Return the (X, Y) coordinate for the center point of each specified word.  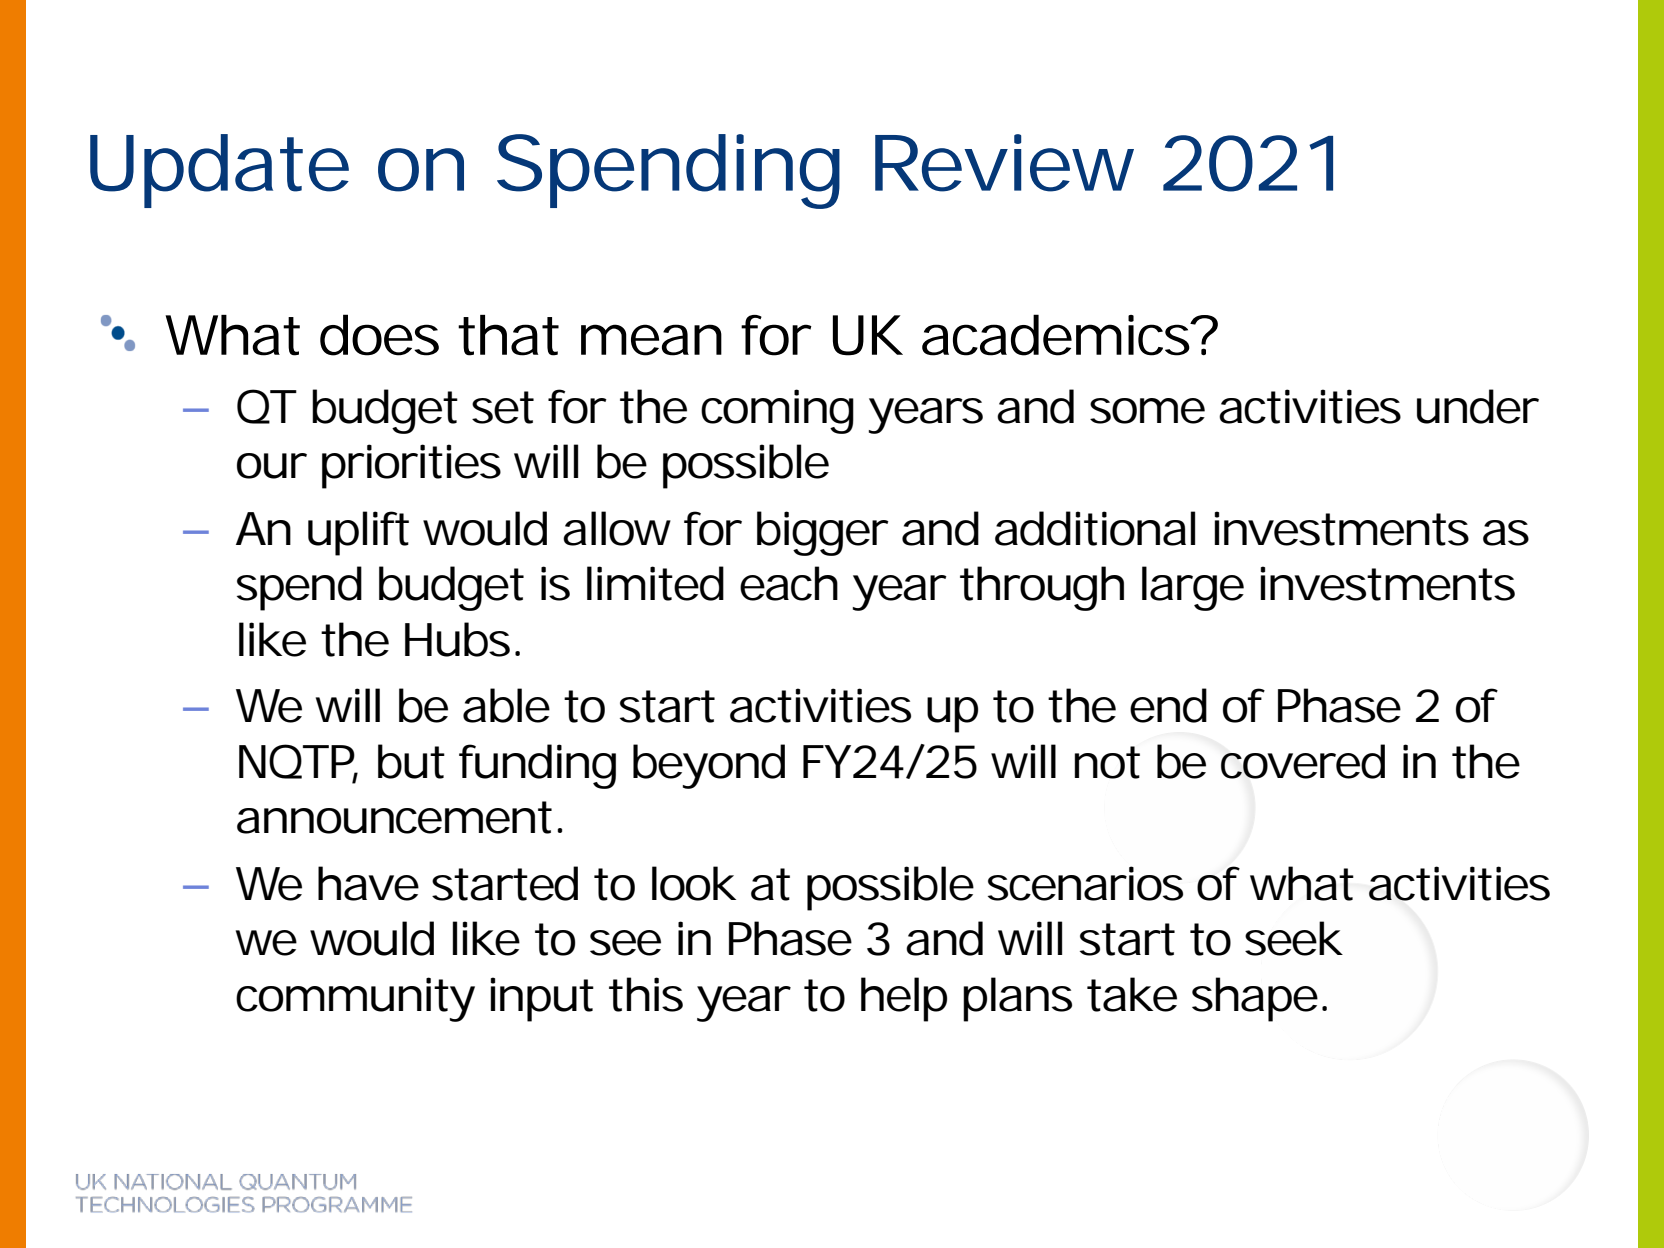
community (355, 999)
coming (777, 411)
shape (1255, 999)
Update (219, 171)
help (904, 999)
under (1478, 406)
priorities (411, 466)
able (506, 705)
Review (1004, 163)
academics (1057, 335)
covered (1303, 761)
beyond (709, 766)
